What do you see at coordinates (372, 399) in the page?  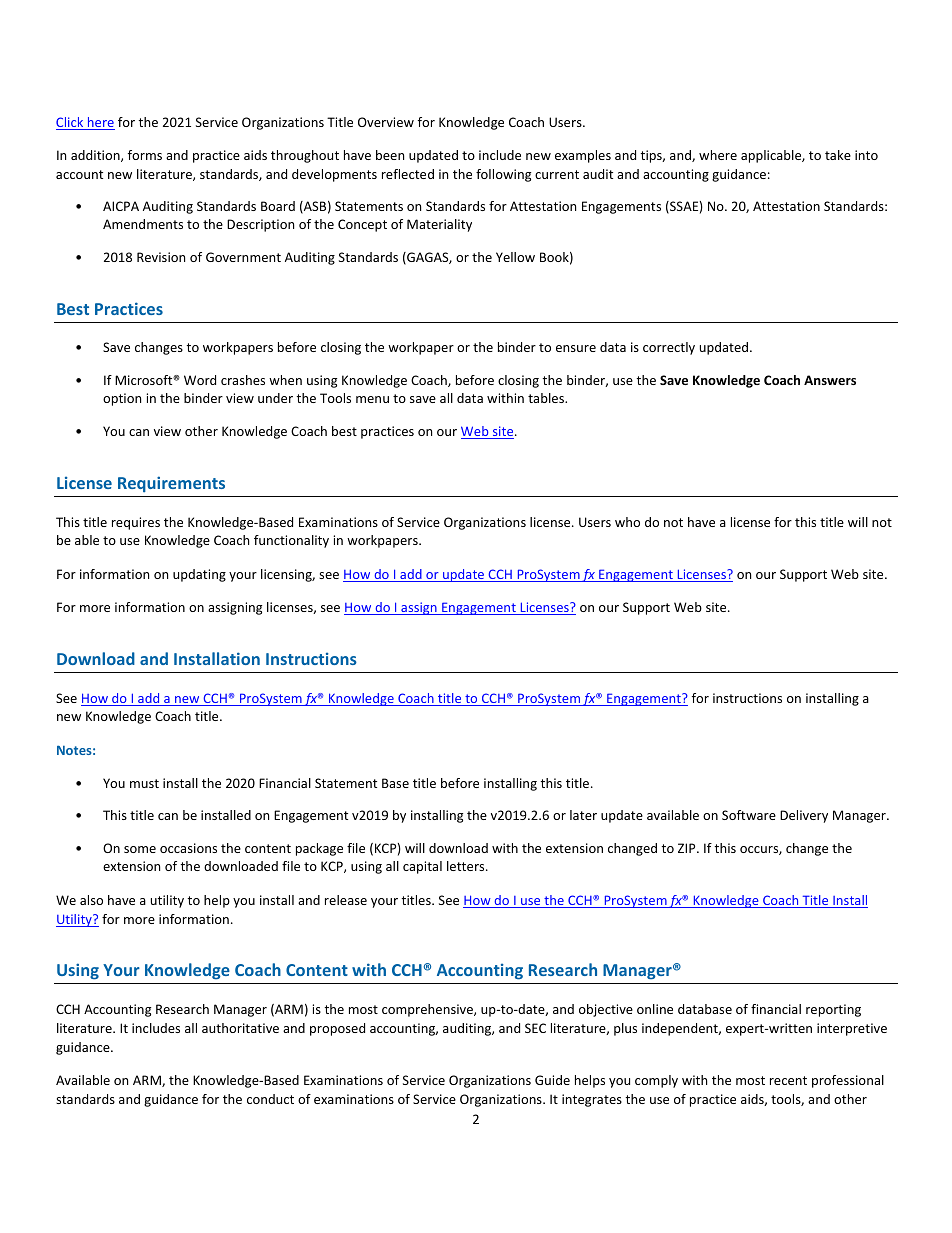 I see `menu` at bounding box center [372, 399].
